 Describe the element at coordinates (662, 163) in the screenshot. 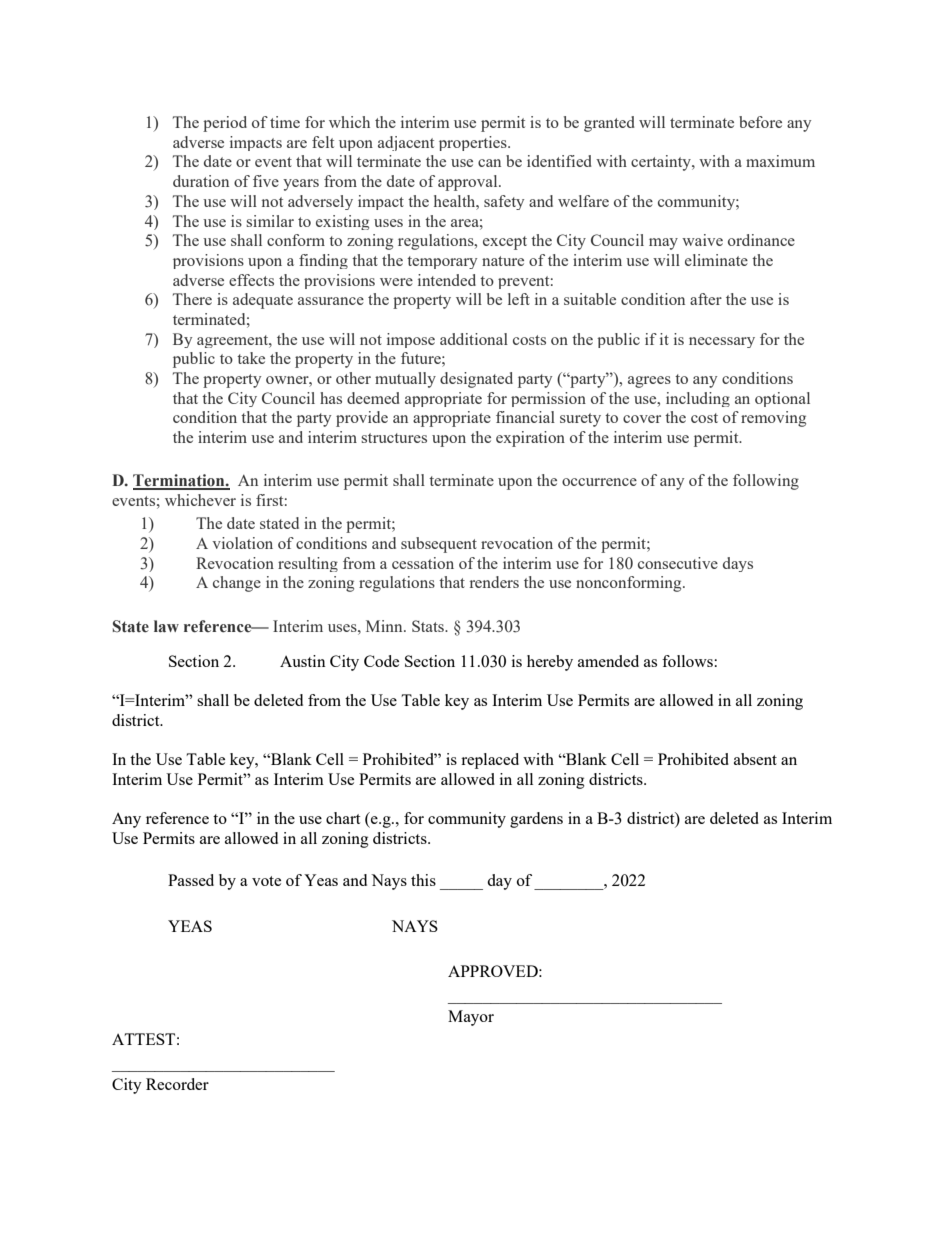

I see `certainty` at that location.
